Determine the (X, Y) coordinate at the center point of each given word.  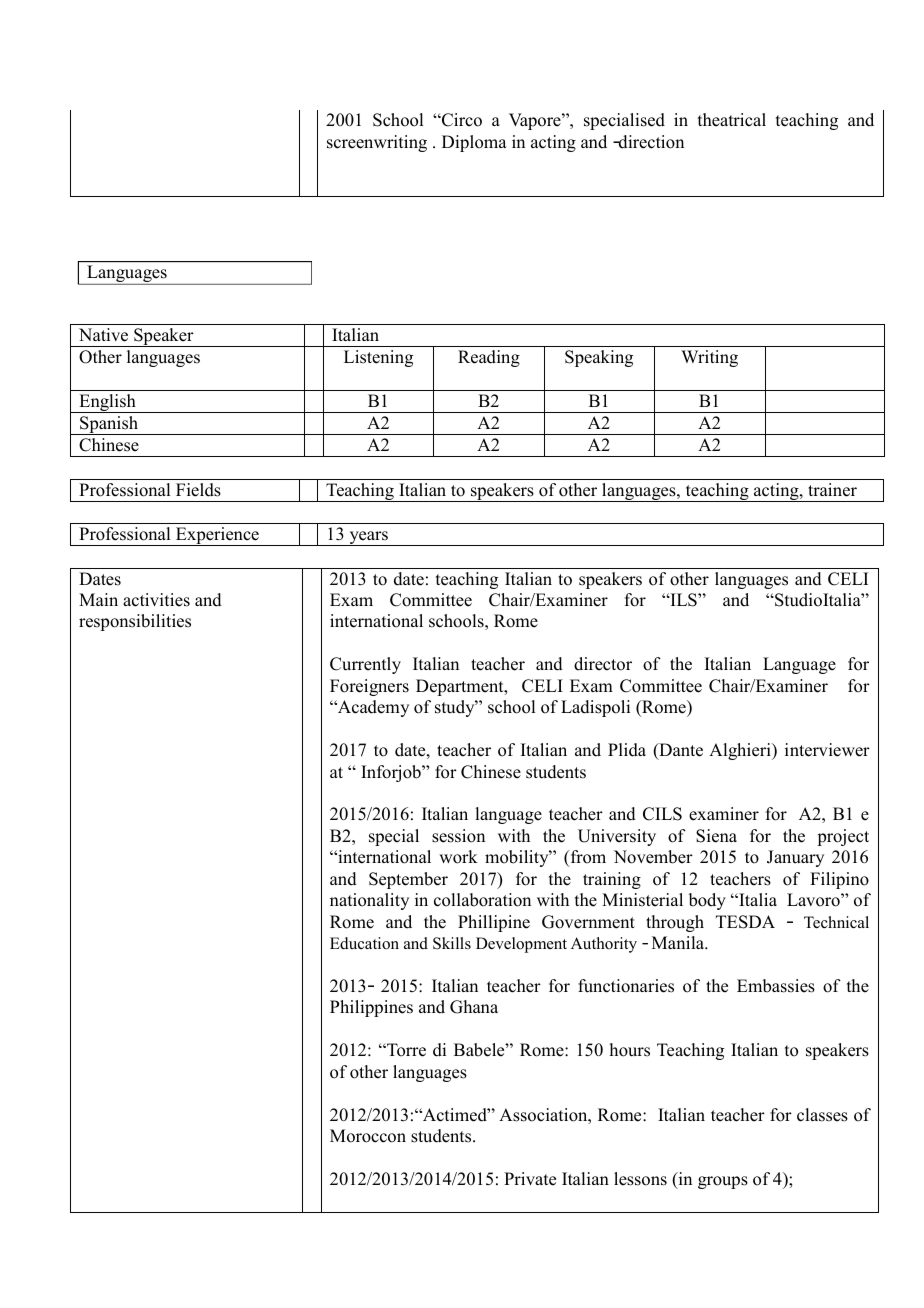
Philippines (371, 1008)
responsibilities (135, 622)
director (603, 664)
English (107, 403)
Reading (489, 358)
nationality (369, 901)
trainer (832, 490)
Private (530, 1179)
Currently (365, 665)
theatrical (732, 120)
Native (103, 335)
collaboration (482, 900)
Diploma (474, 143)
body (707, 901)
